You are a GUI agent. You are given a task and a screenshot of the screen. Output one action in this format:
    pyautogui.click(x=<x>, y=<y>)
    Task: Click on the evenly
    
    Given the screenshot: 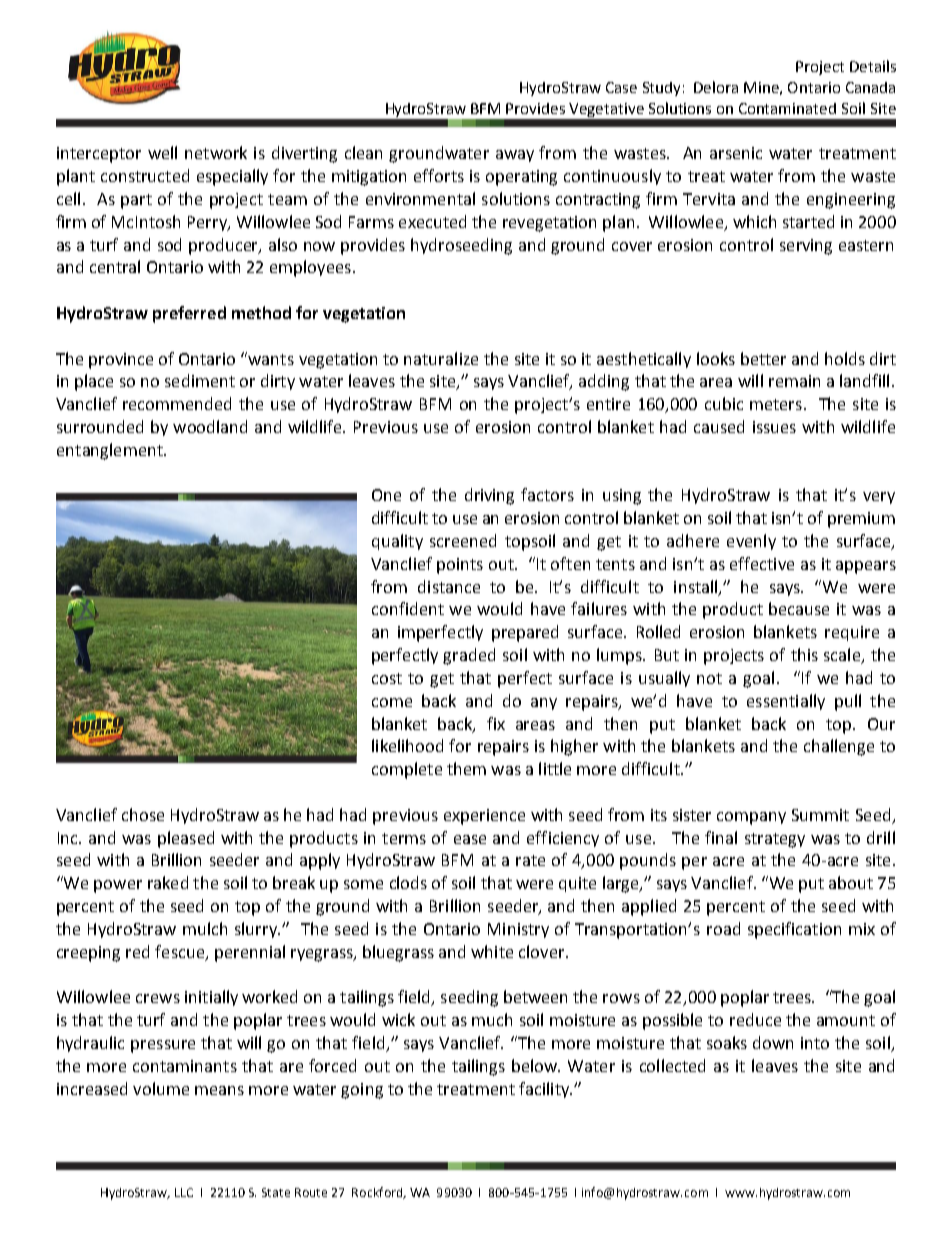 What is the action you would take?
    pyautogui.click(x=751, y=542)
